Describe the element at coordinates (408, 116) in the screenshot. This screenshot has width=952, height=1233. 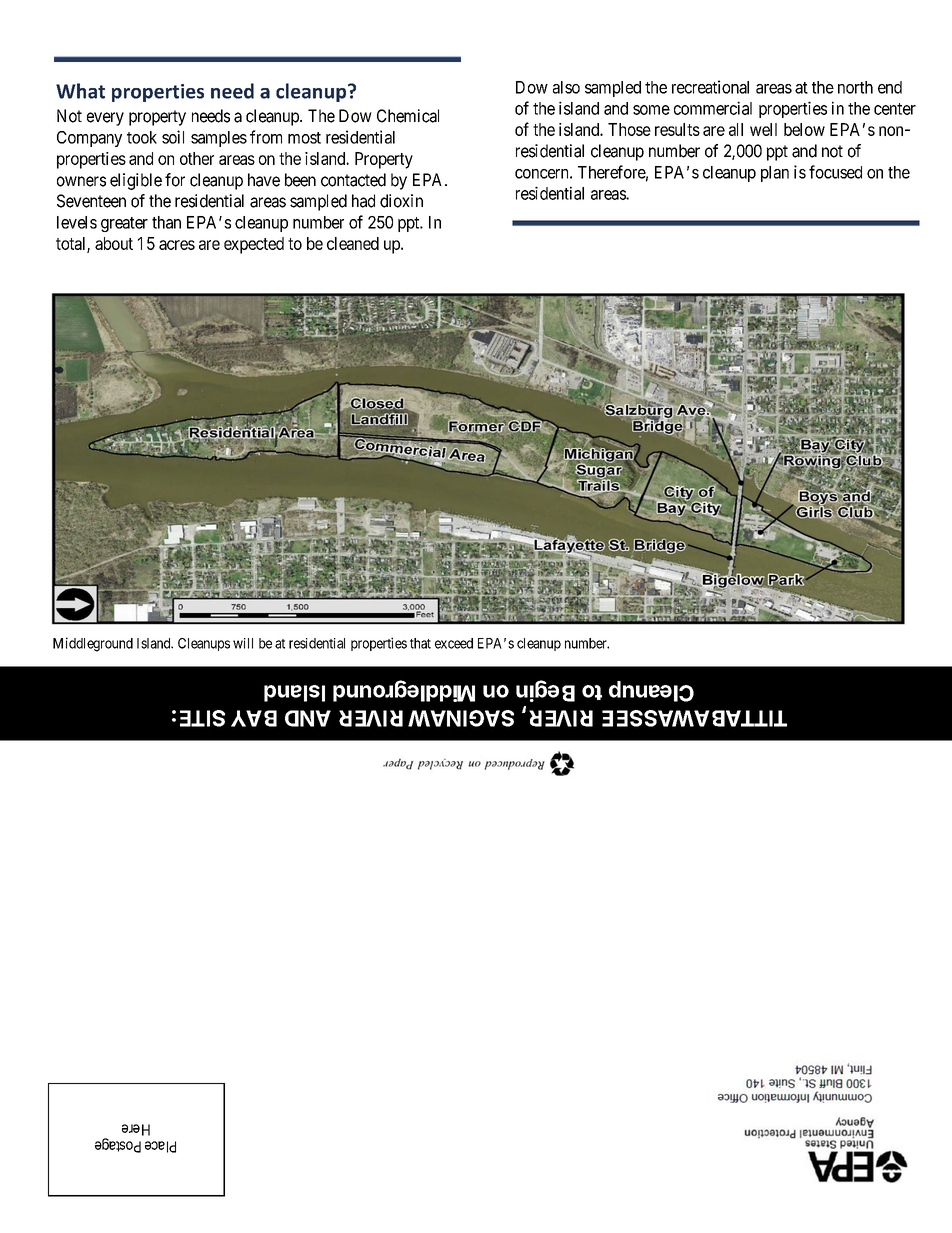
I see `Chemical` at that location.
